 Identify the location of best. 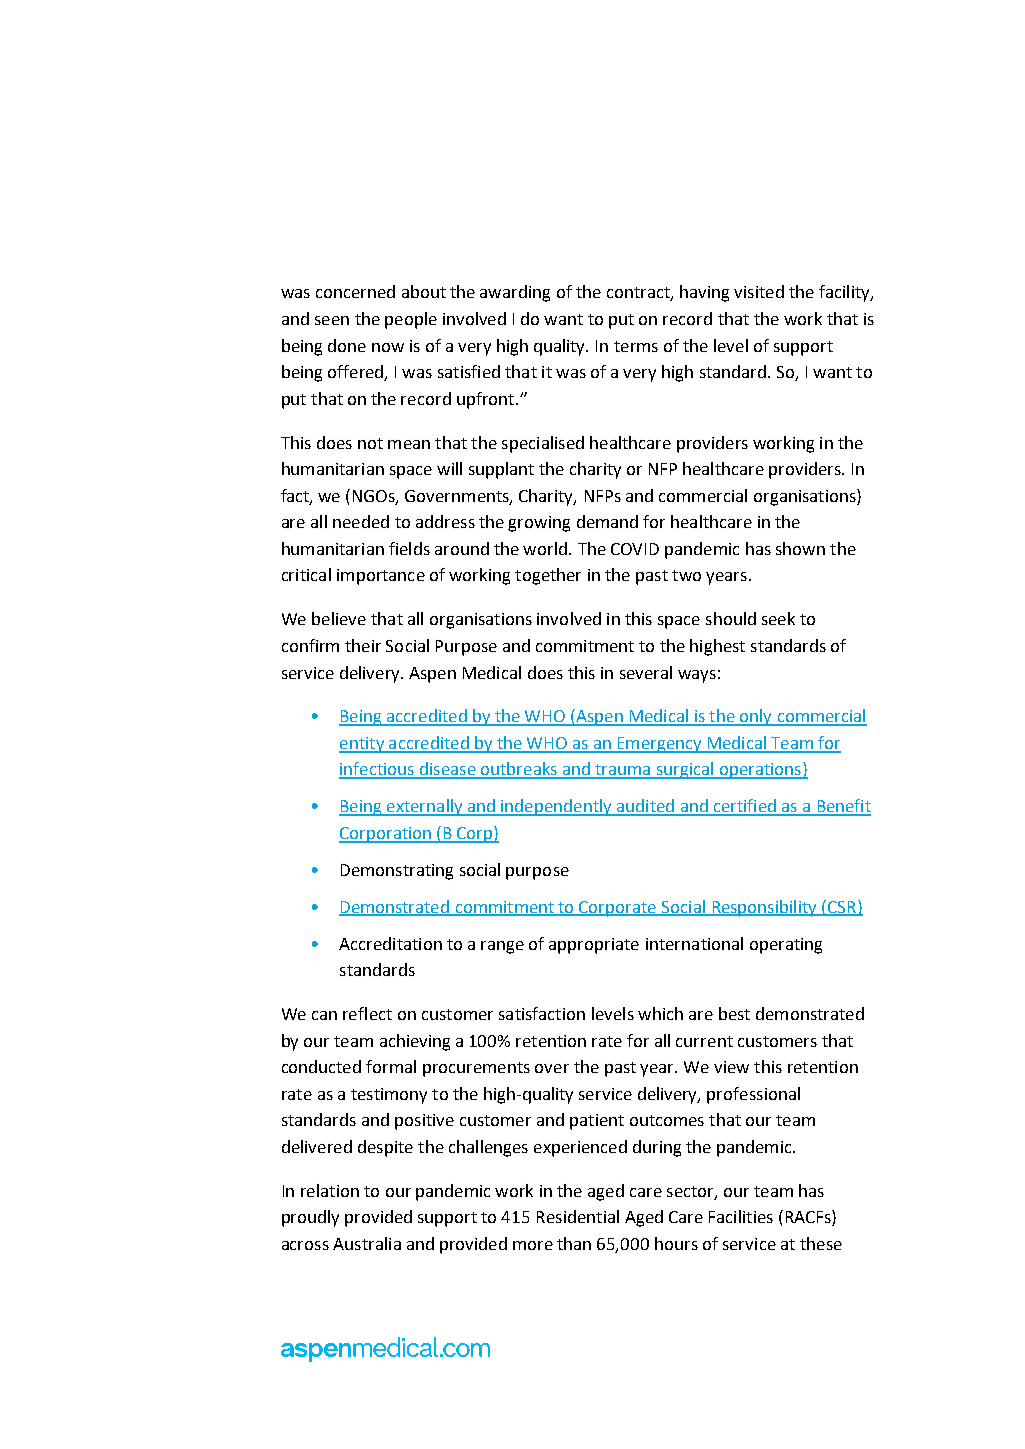
(734, 1013).
